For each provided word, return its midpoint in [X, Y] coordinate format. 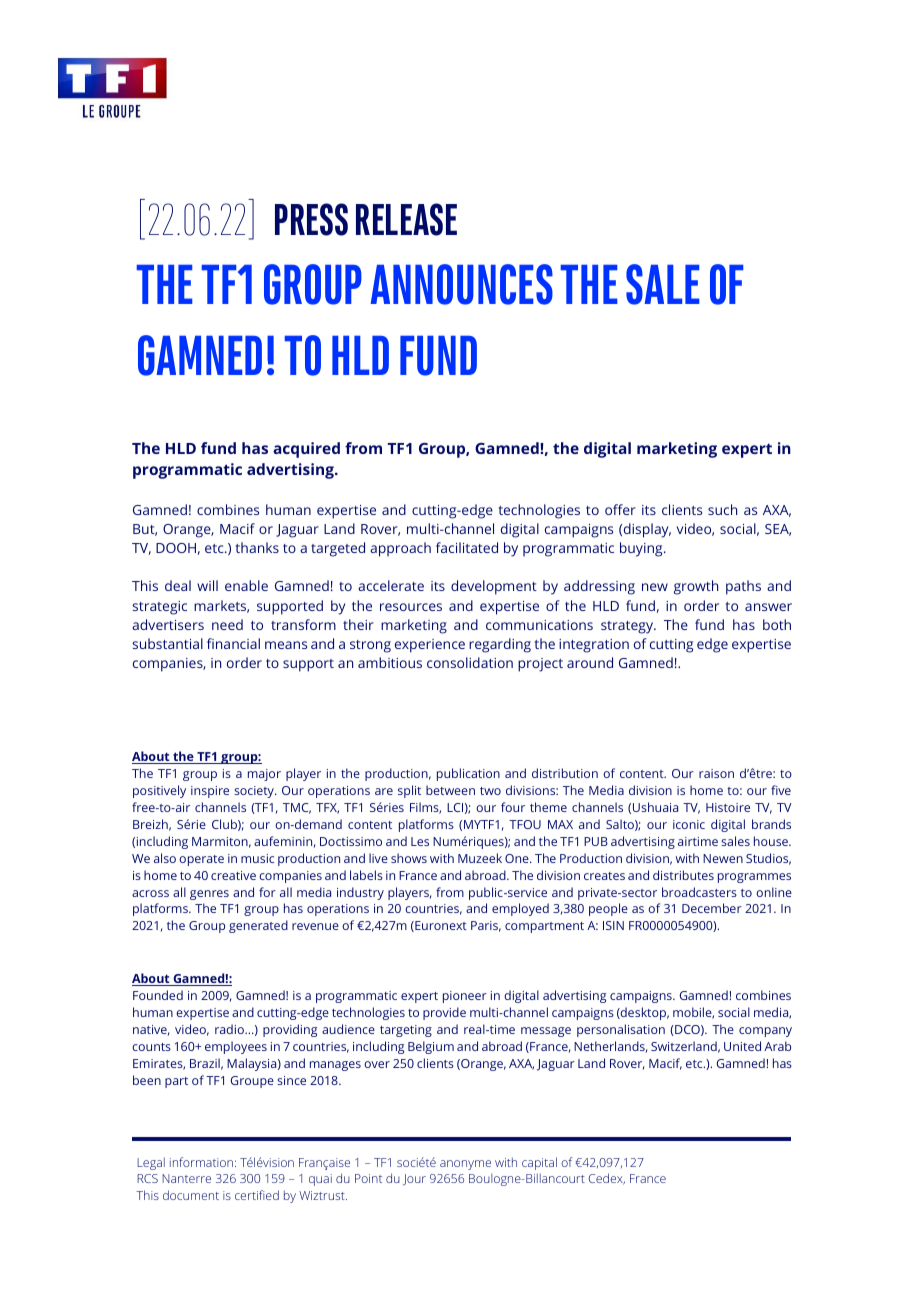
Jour [414, 1179]
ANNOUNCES [461, 284]
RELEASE [406, 219]
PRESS [311, 219]
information [201, 1162]
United [742, 1046]
